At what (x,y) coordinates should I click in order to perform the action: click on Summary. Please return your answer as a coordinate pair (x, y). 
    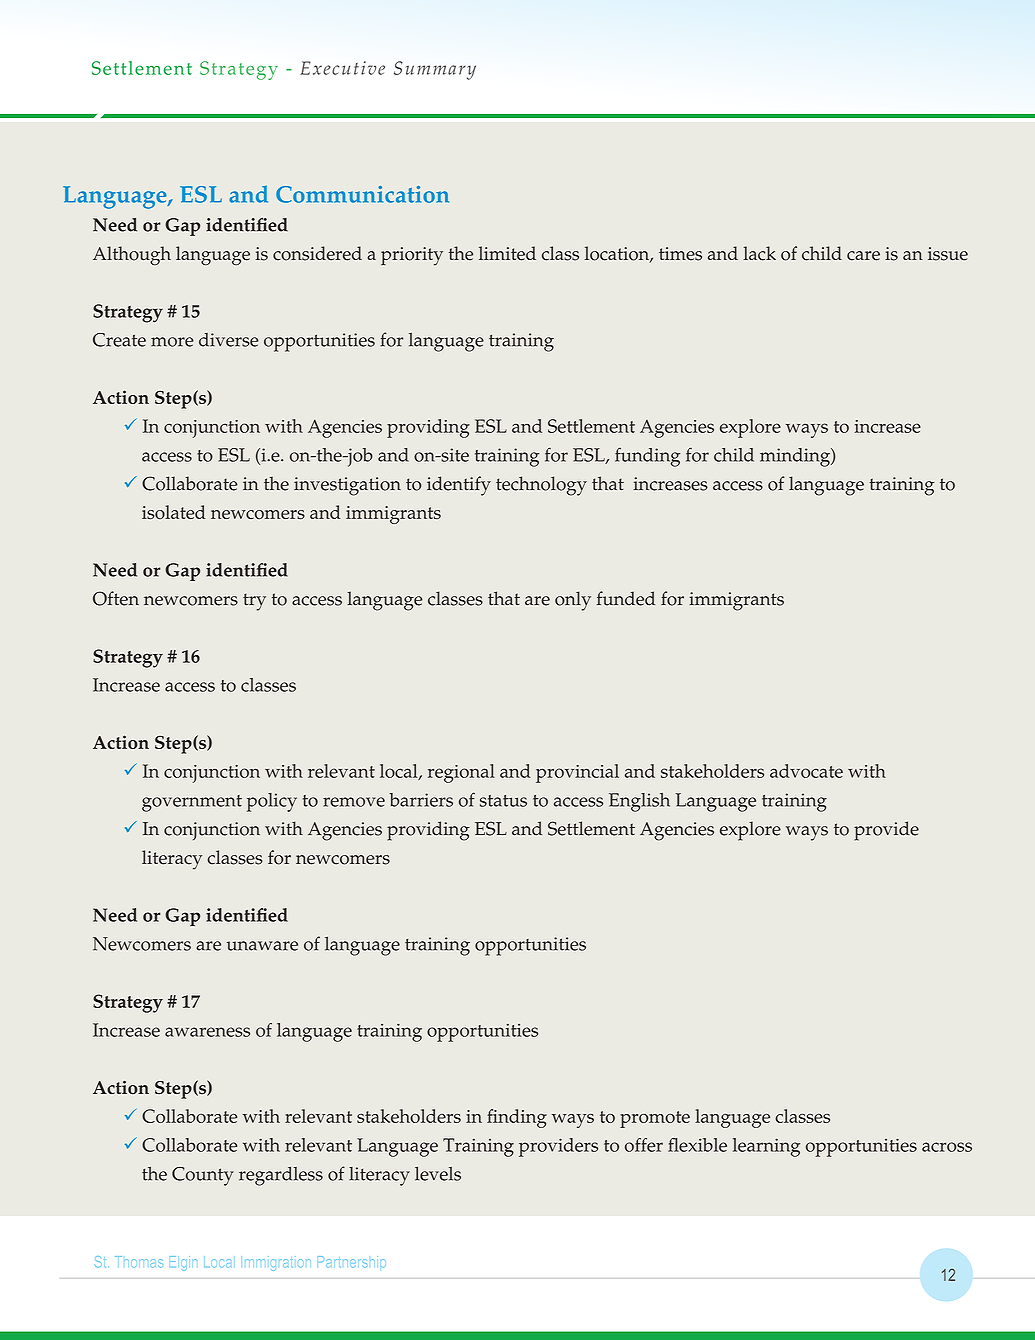
    Looking at the image, I should click on (435, 70).
